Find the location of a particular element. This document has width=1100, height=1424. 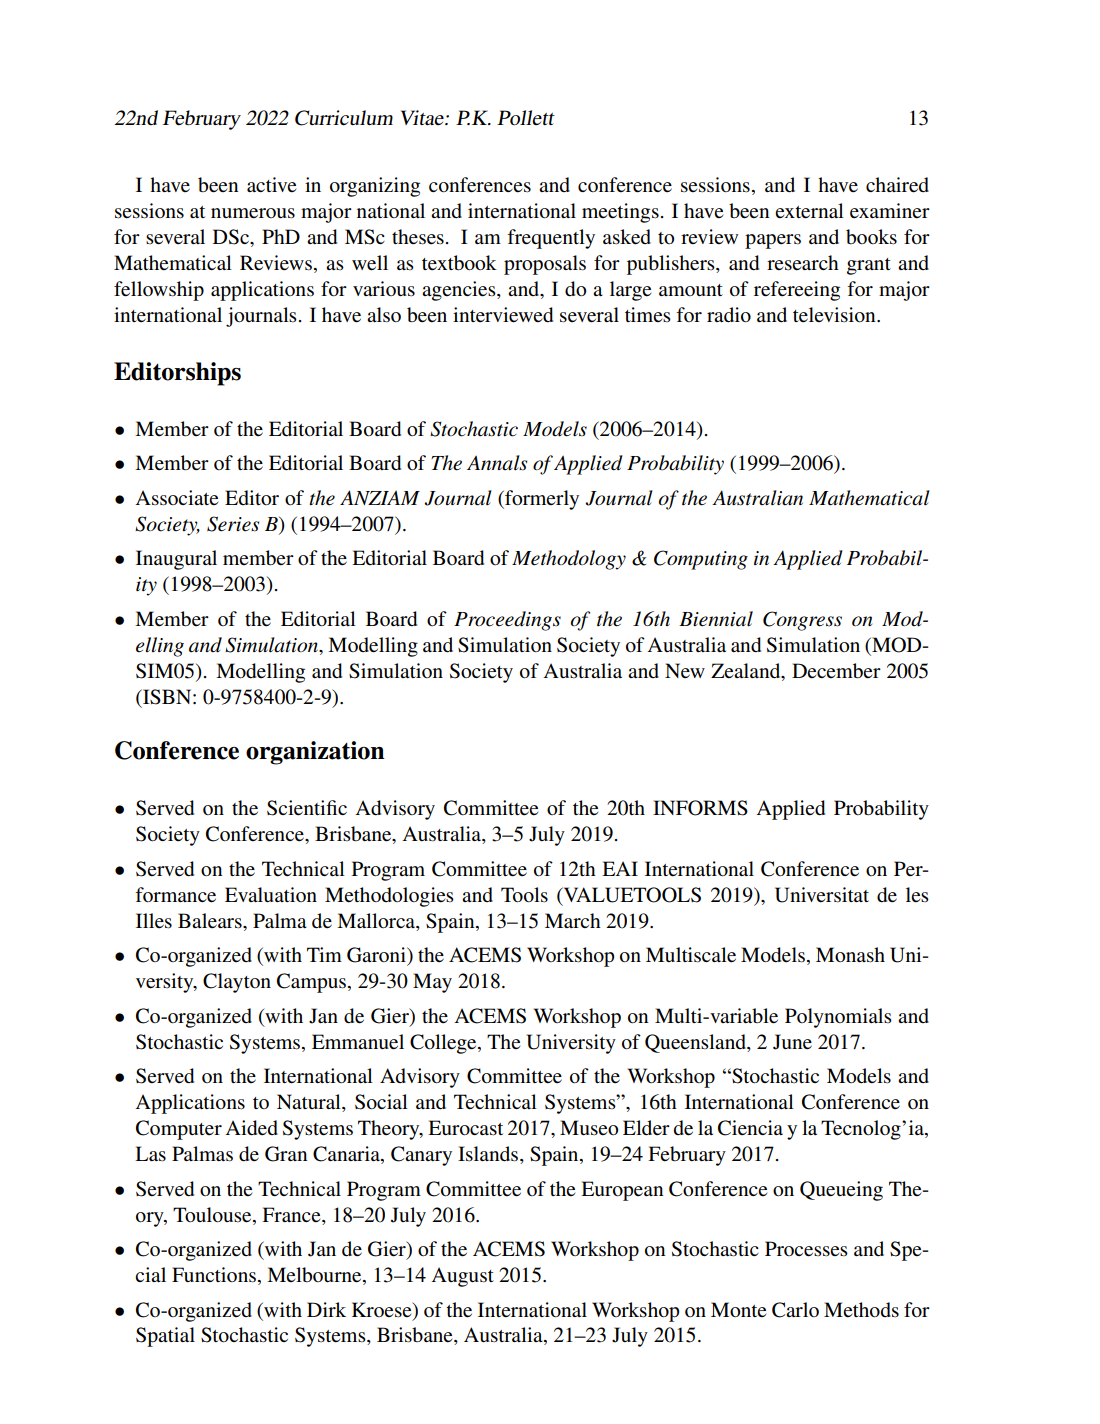

March is located at coordinates (573, 920).
